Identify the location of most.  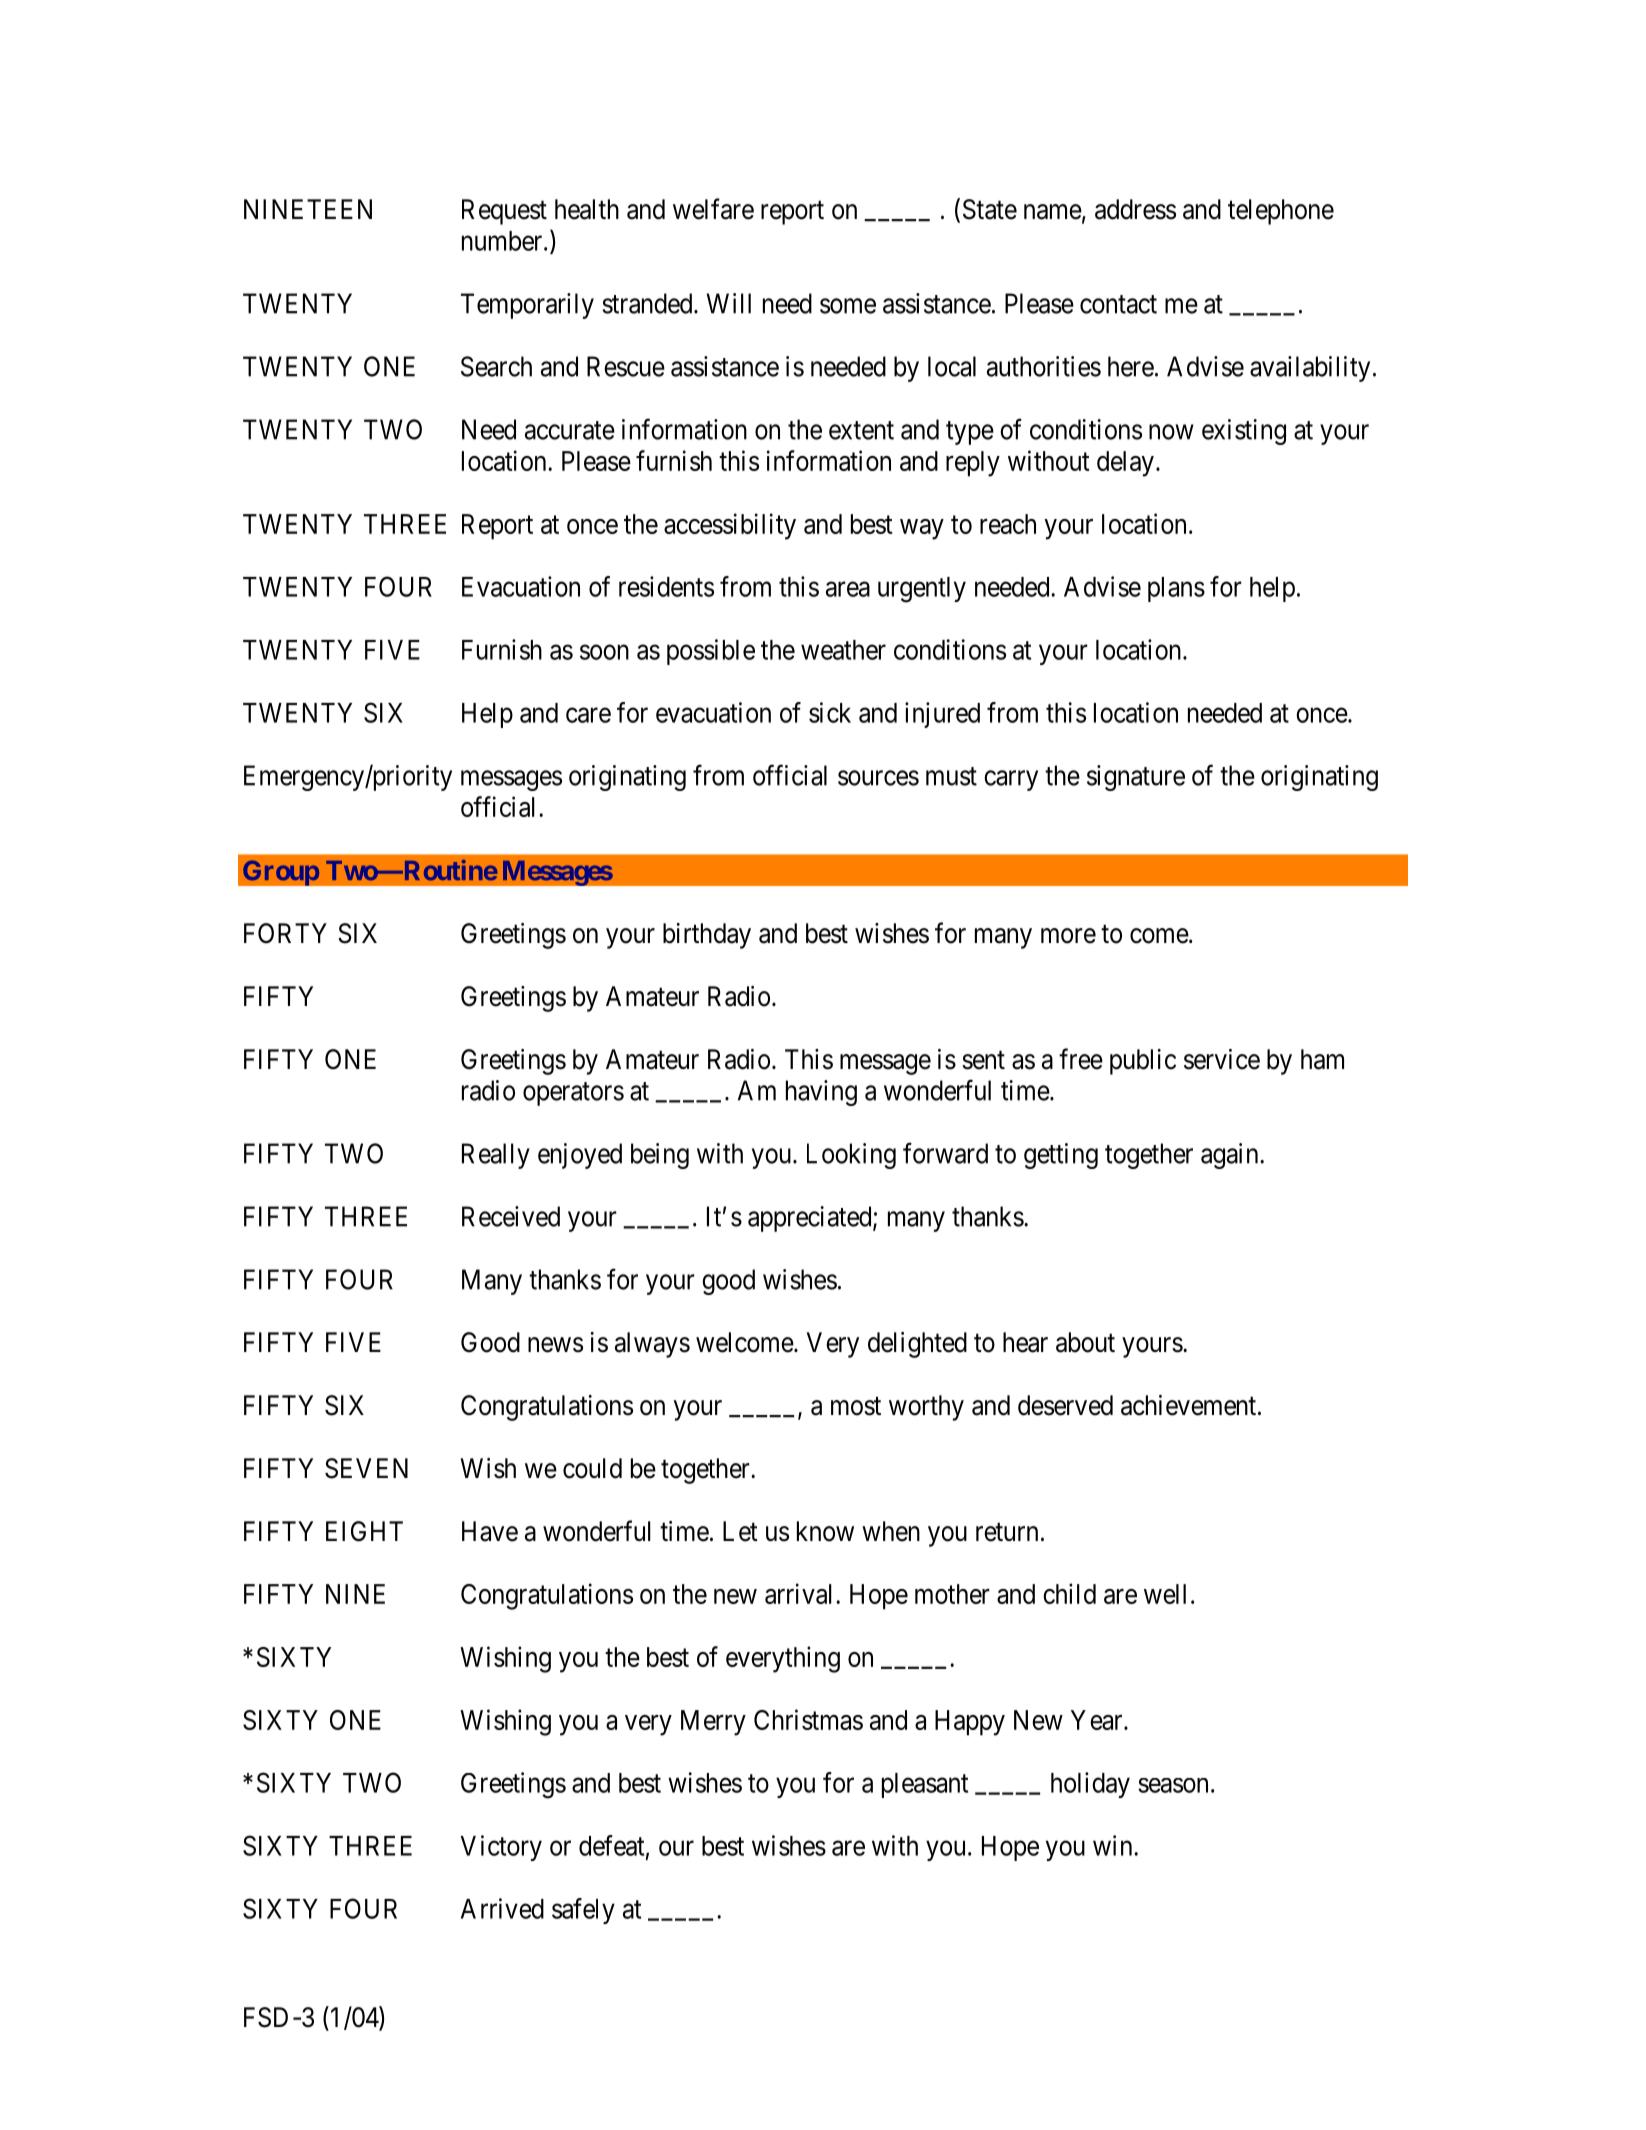
(856, 1406).
